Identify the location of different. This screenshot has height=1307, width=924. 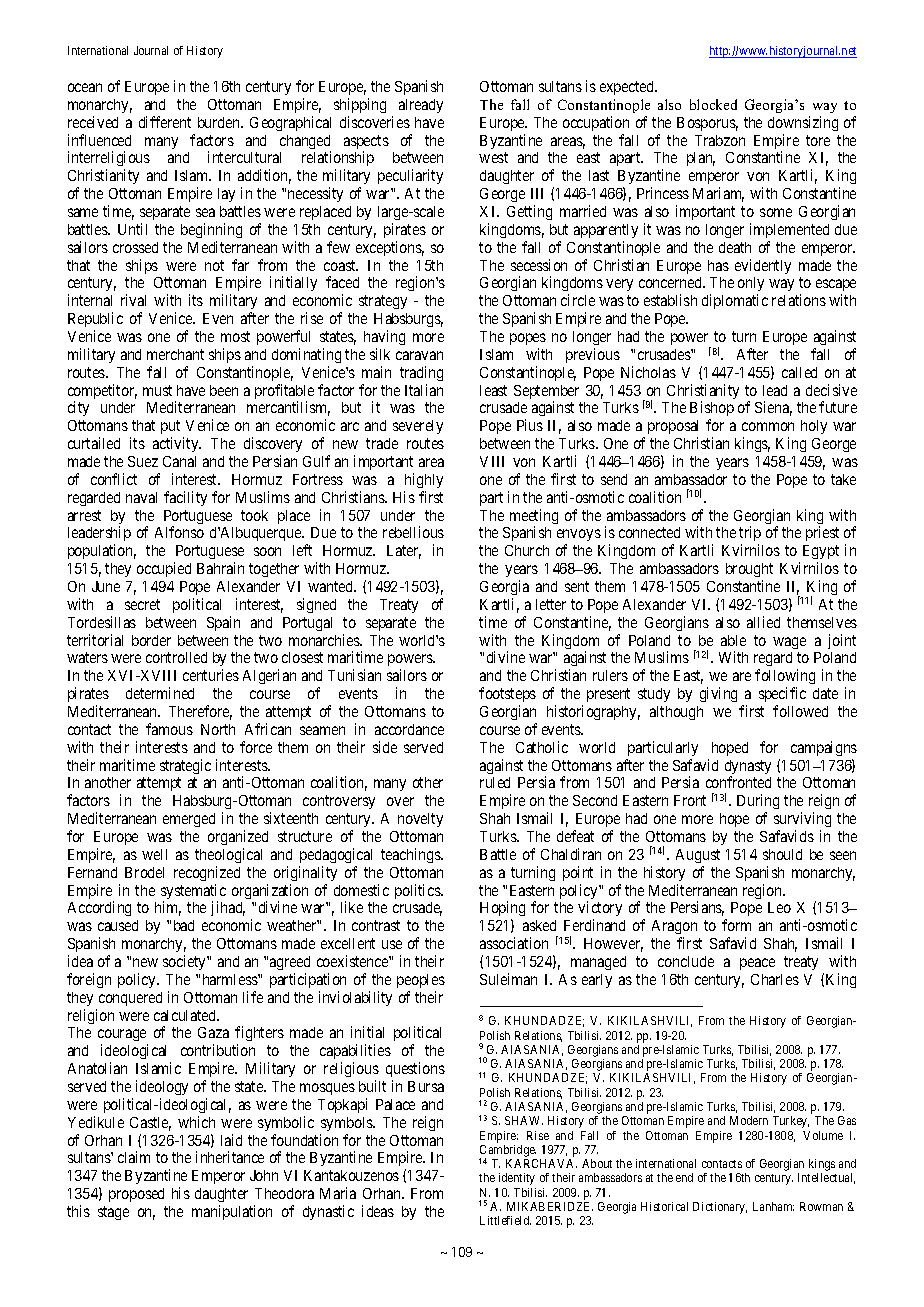
(165, 122).
